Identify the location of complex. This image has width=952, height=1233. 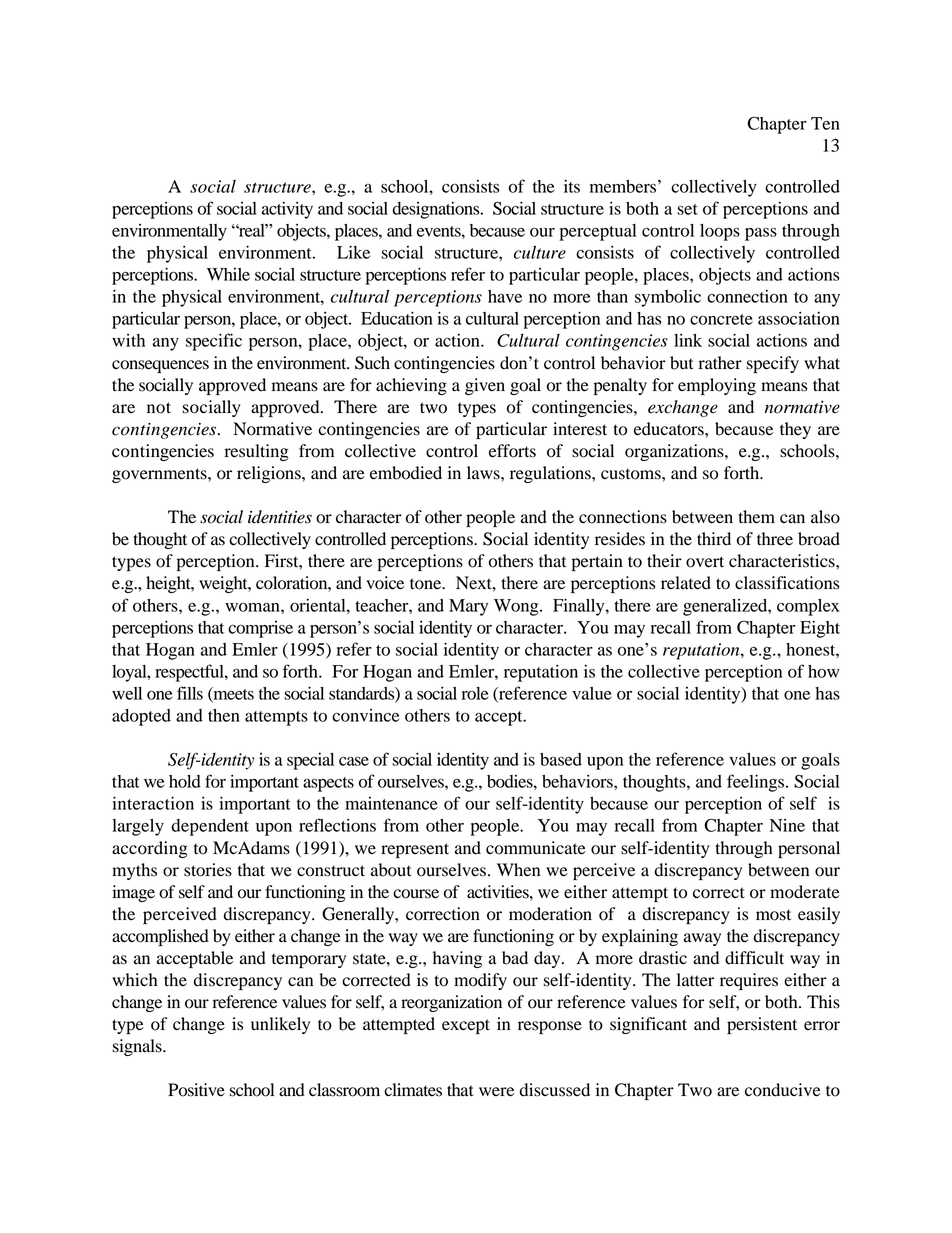
(808, 607).
